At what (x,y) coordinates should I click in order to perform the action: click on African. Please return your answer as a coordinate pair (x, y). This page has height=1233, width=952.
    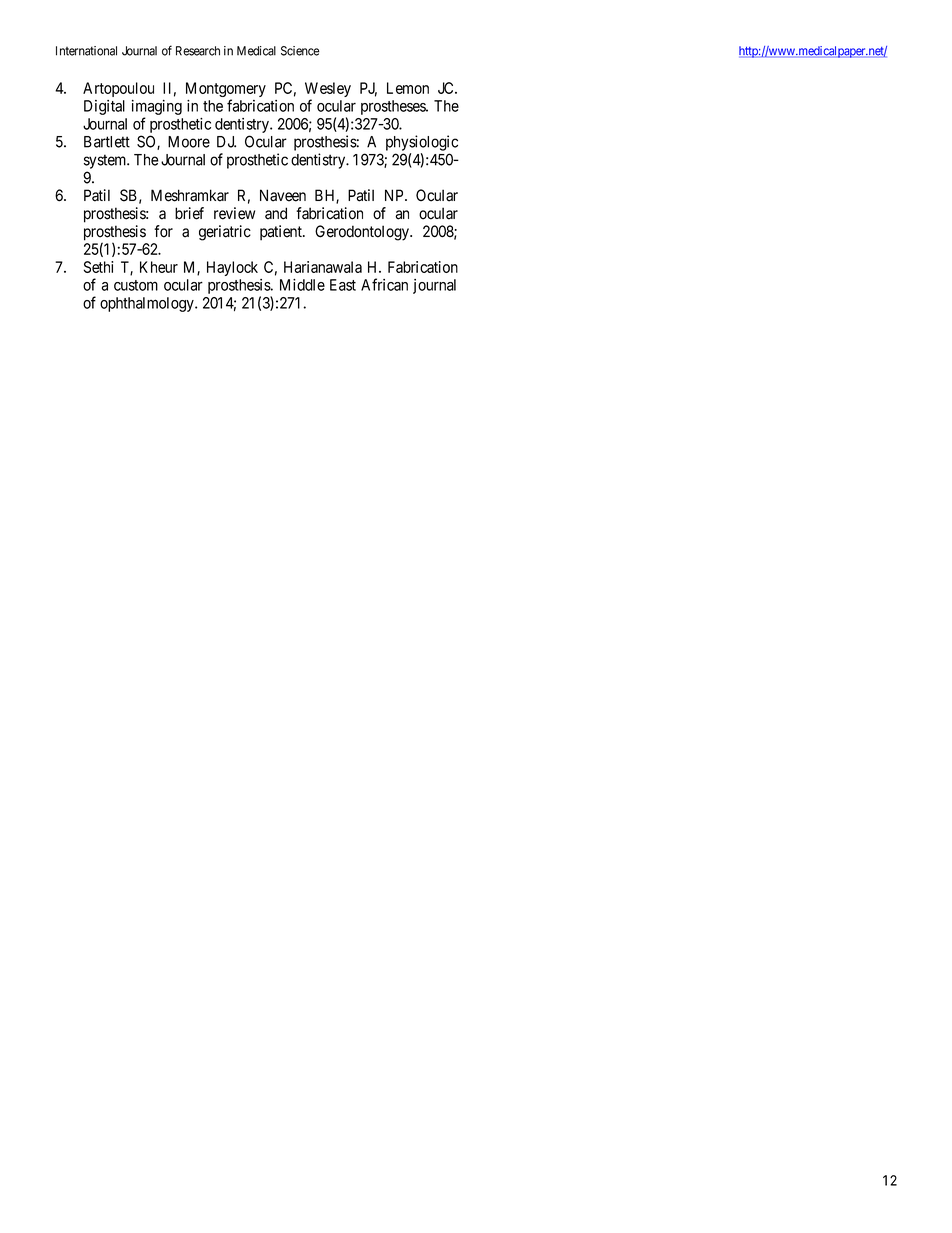
    Looking at the image, I should click on (384, 284).
